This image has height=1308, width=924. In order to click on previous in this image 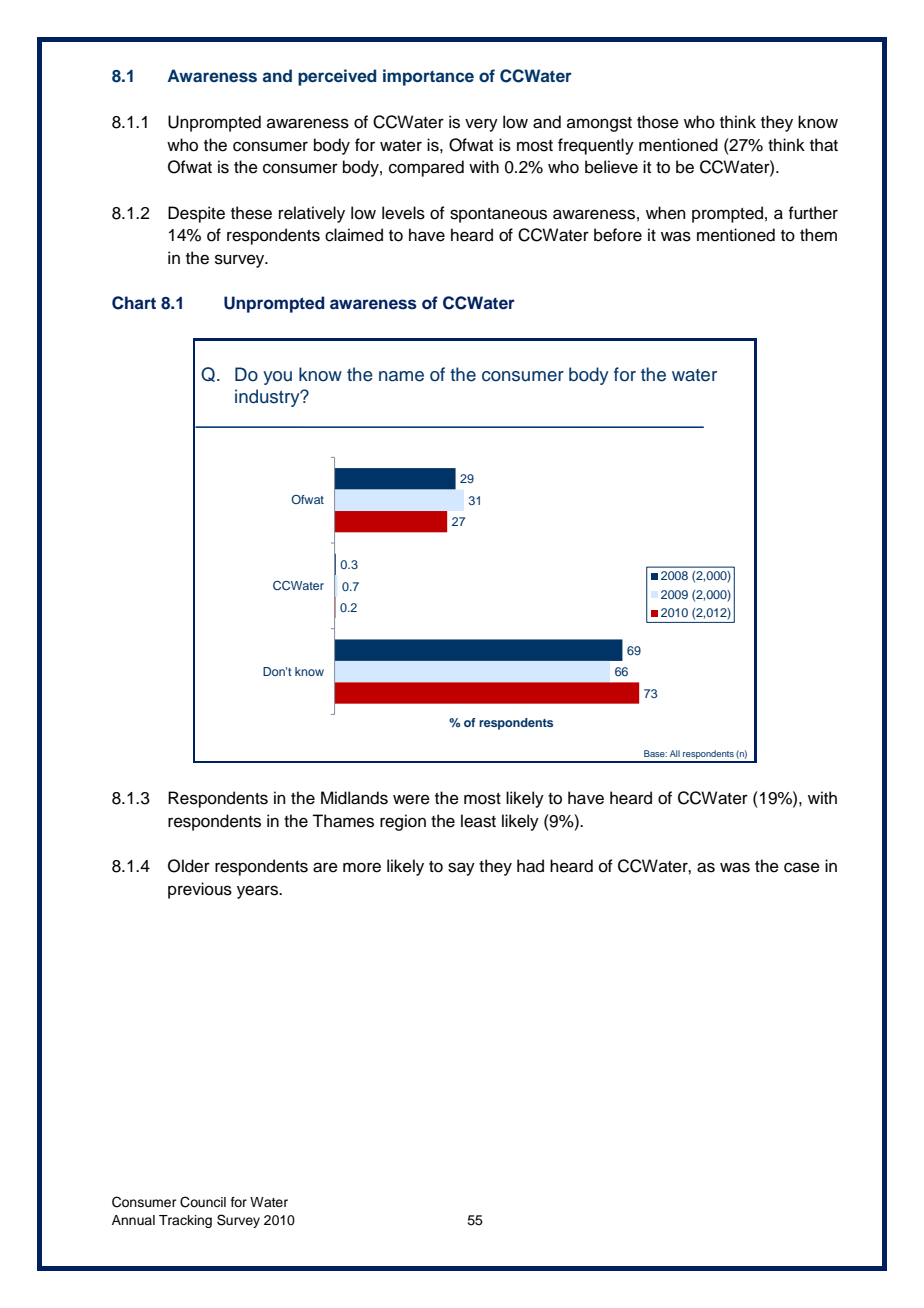, I will do `click(200, 890)`.
